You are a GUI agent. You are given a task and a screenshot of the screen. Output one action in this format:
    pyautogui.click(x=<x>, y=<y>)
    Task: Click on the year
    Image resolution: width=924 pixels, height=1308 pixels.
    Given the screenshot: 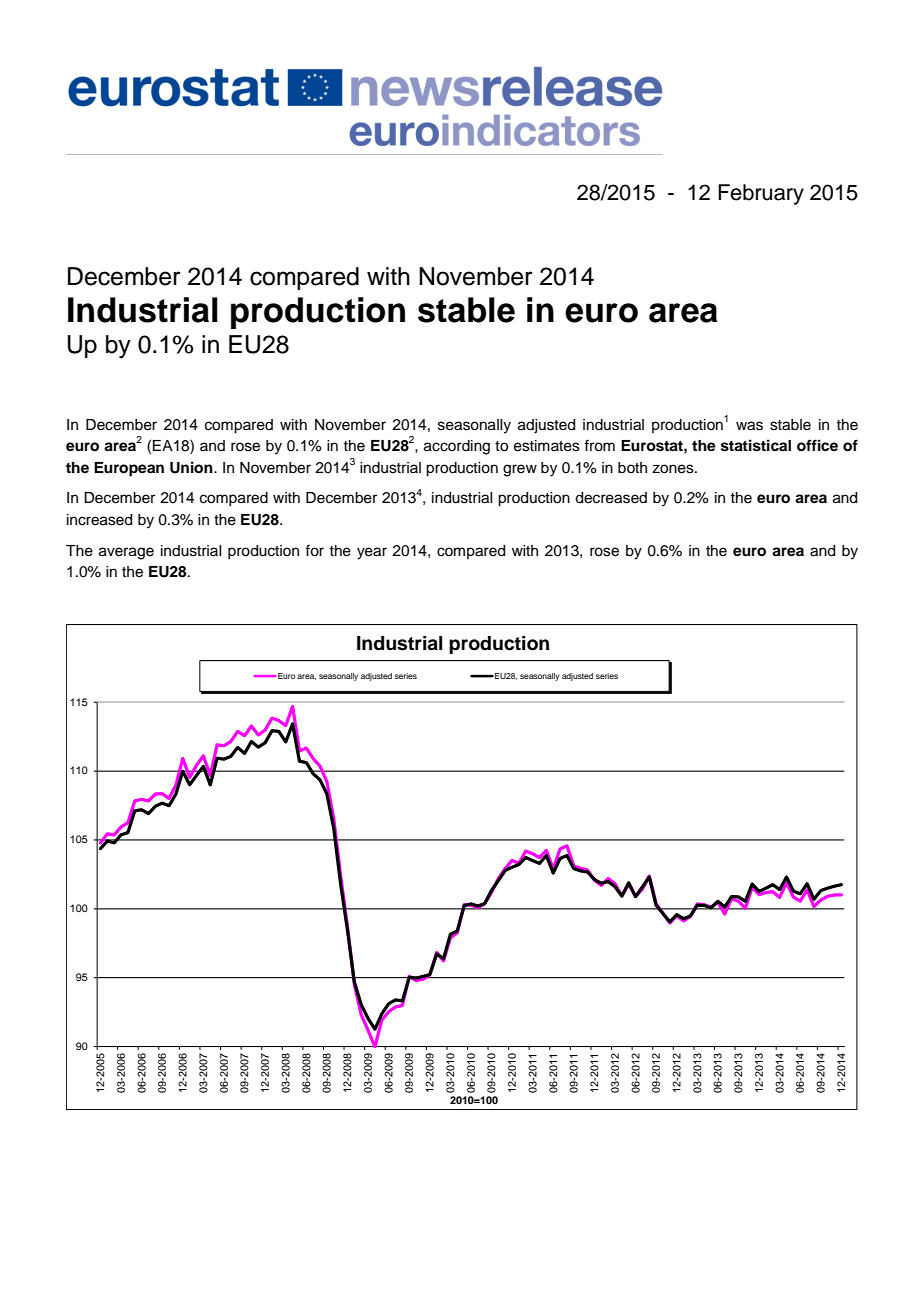 What is the action you would take?
    pyautogui.click(x=372, y=553)
